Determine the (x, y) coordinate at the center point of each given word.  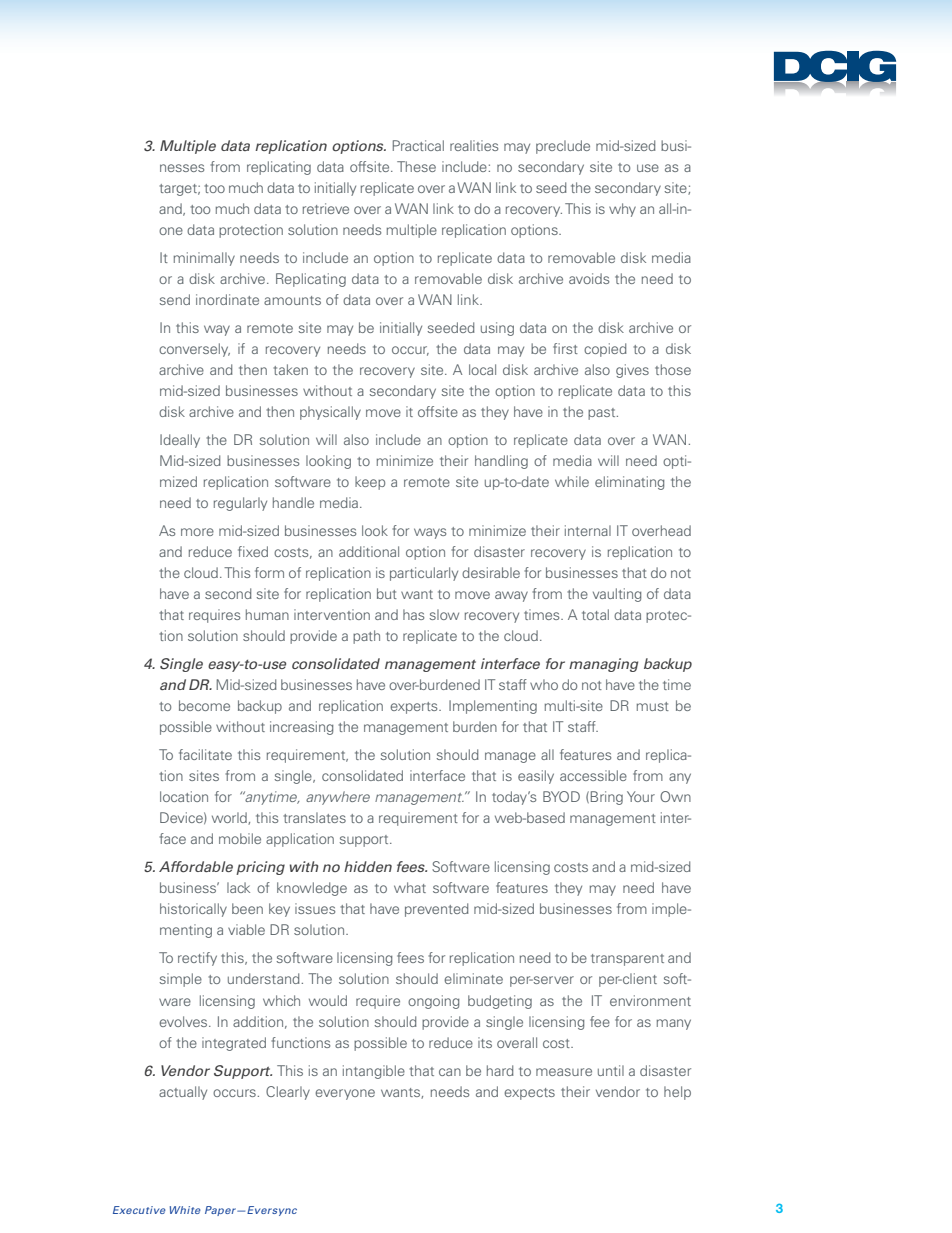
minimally (204, 259)
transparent (627, 960)
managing (603, 665)
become (204, 705)
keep (370, 483)
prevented (437, 910)
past (603, 414)
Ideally (180, 441)
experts (415, 708)
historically (193, 910)
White (185, 1210)
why (622, 210)
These (416, 166)
